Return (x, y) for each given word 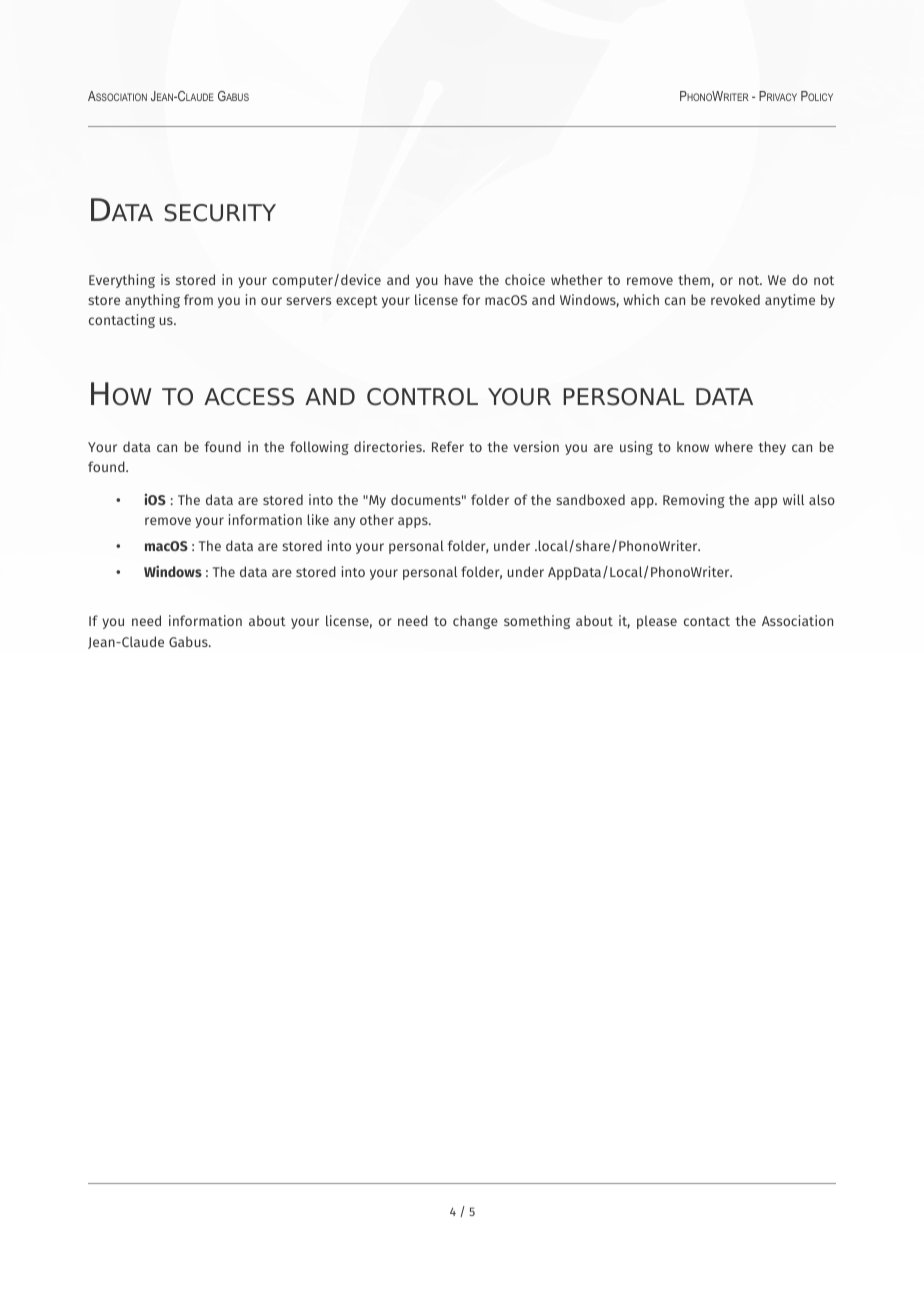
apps (414, 522)
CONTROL (422, 397)
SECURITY (220, 213)
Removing (694, 501)
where (734, 446)
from (198, 299)
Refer (448, 446)
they (772, 448)
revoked (735, 299)
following (319, 448)
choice (525, 279)
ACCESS (249, 397)
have (459, 279)
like (318, 519)
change (475, 622)
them (695, 280)
